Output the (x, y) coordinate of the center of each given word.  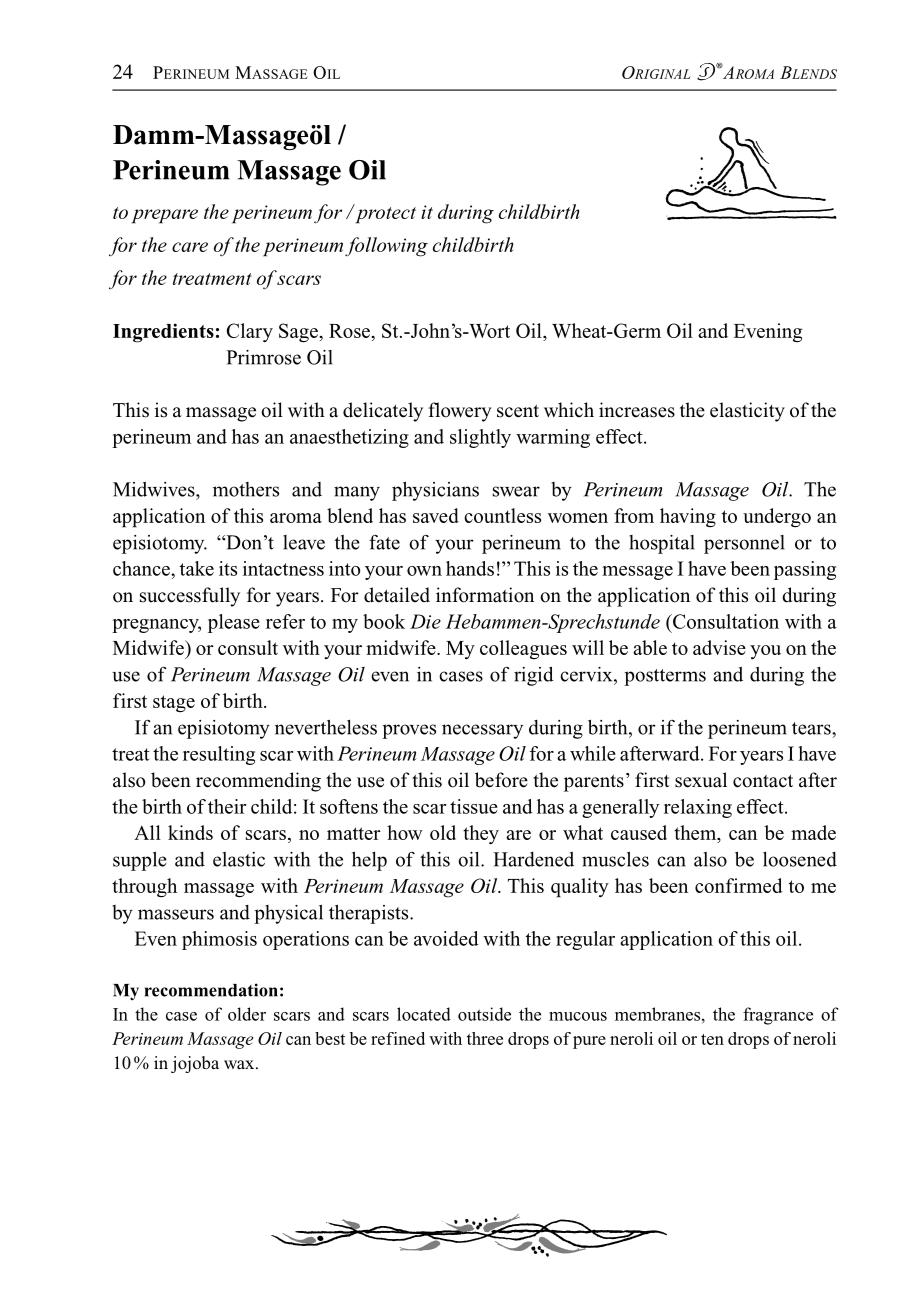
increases (637, 410)
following (386, 247)
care (190, 247)
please (234, 623)
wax (240, 1065)
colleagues (523, 649)
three (485, 1038)
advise (719, 647)
